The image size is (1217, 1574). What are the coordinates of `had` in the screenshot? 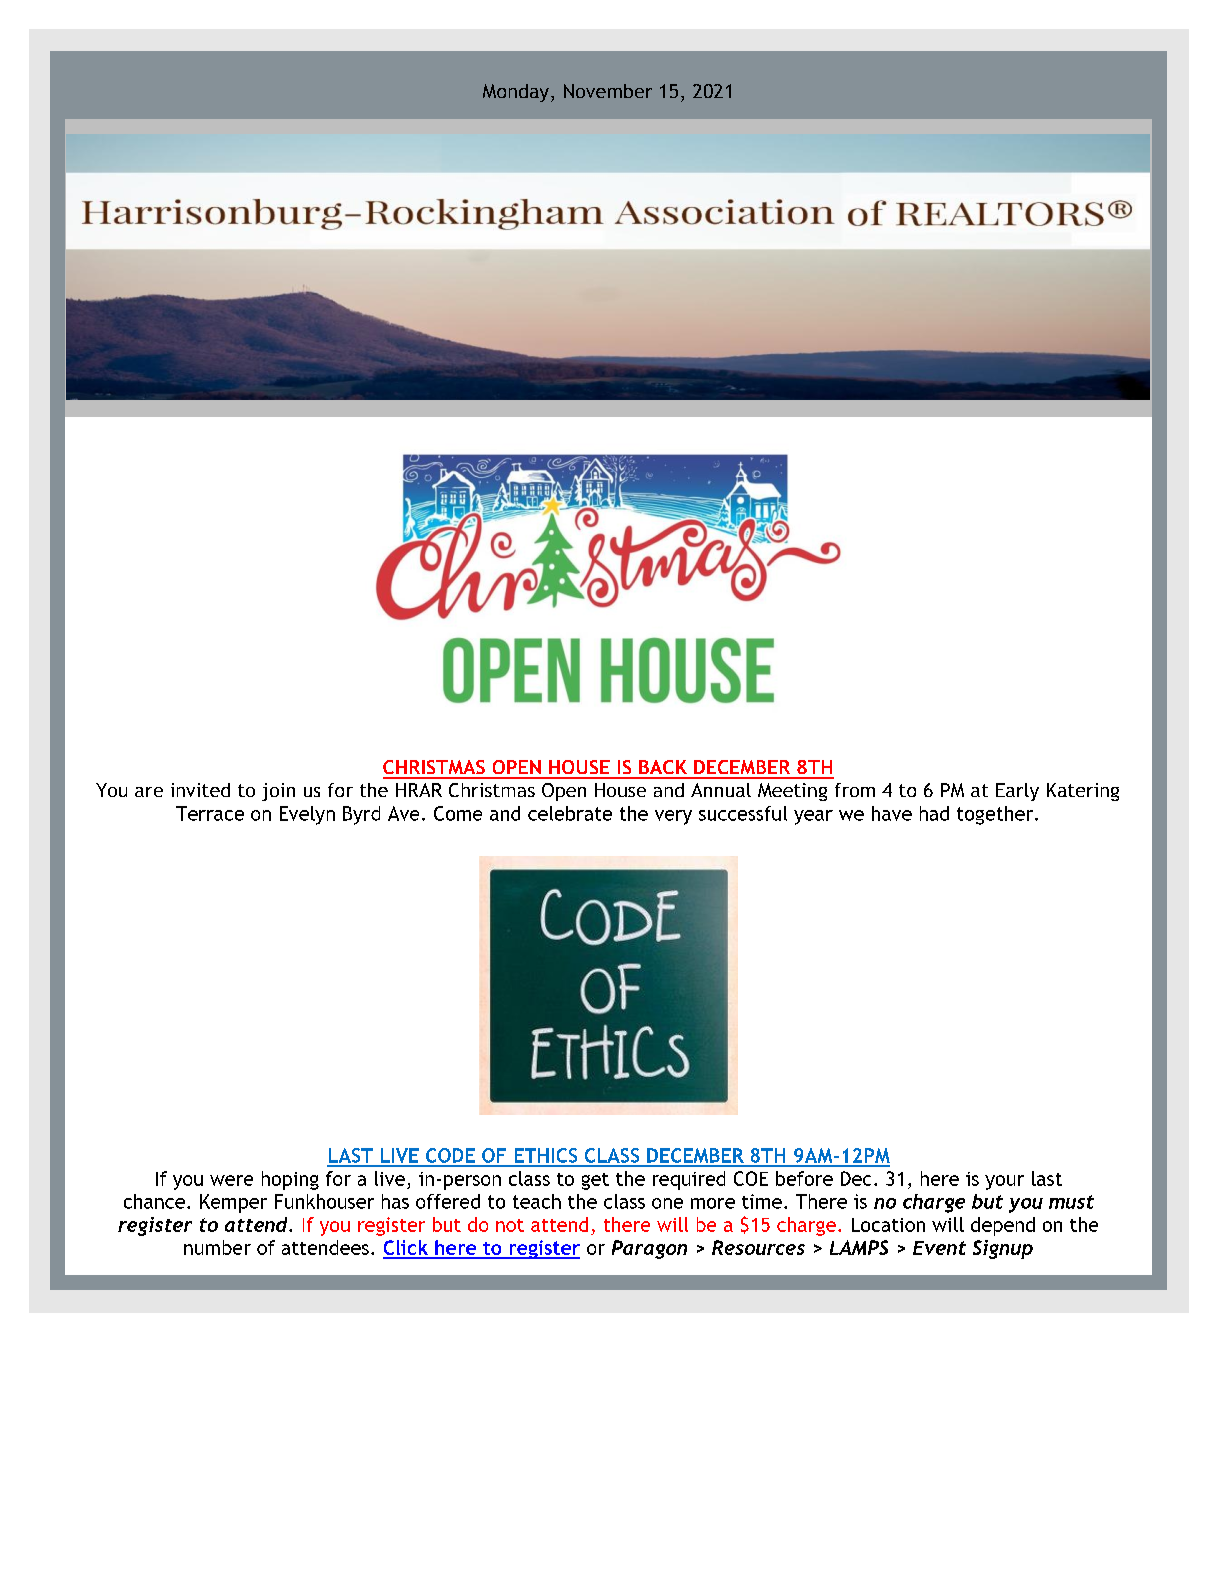 It's located at (934, 813).
